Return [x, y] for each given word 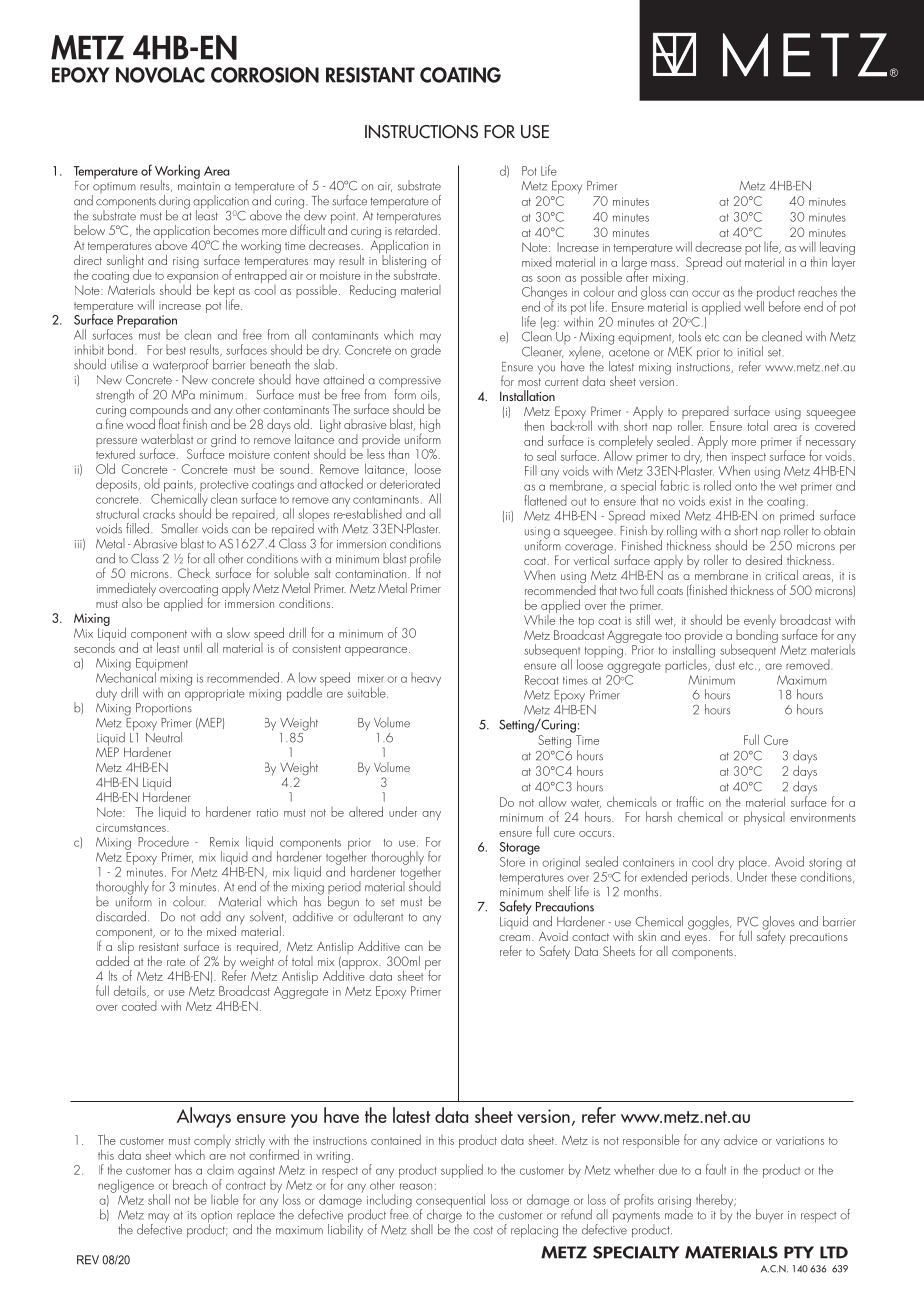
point [344, 219]
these [784, 876]
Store [512, 862]
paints [179, 486]
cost [483, 1230]
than [399, 453]
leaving [837, 249]
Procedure [163, 841]
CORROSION [265, 75]
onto [746, 487]
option [216, 1218]
